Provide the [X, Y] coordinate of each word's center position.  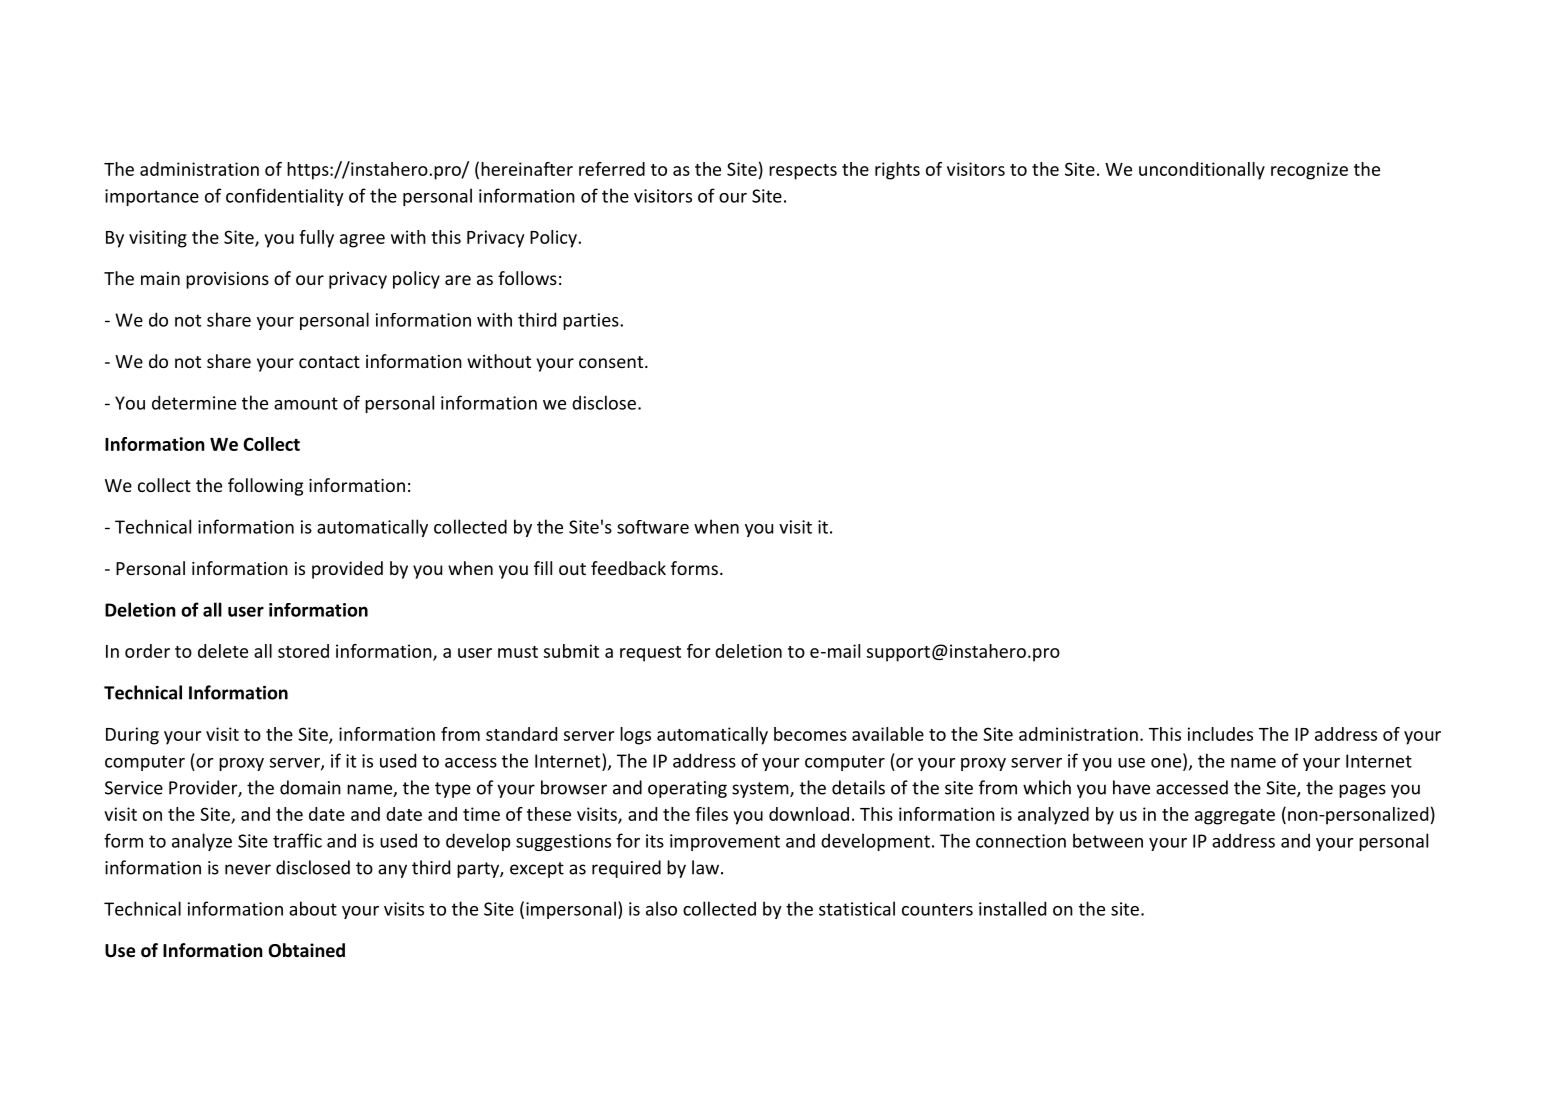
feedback [628, 568]
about [313, 908]
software [653, 527]
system [761, 790]
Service [134, 788]
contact [329, 362]
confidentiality [285, 197]
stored [303, 651]
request [650, 654]
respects [803, 172]
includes [1220, 734]
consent [612, 362]
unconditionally [1202, 171]
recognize [1309, 171]
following [265, 487]
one [1167, 764]
